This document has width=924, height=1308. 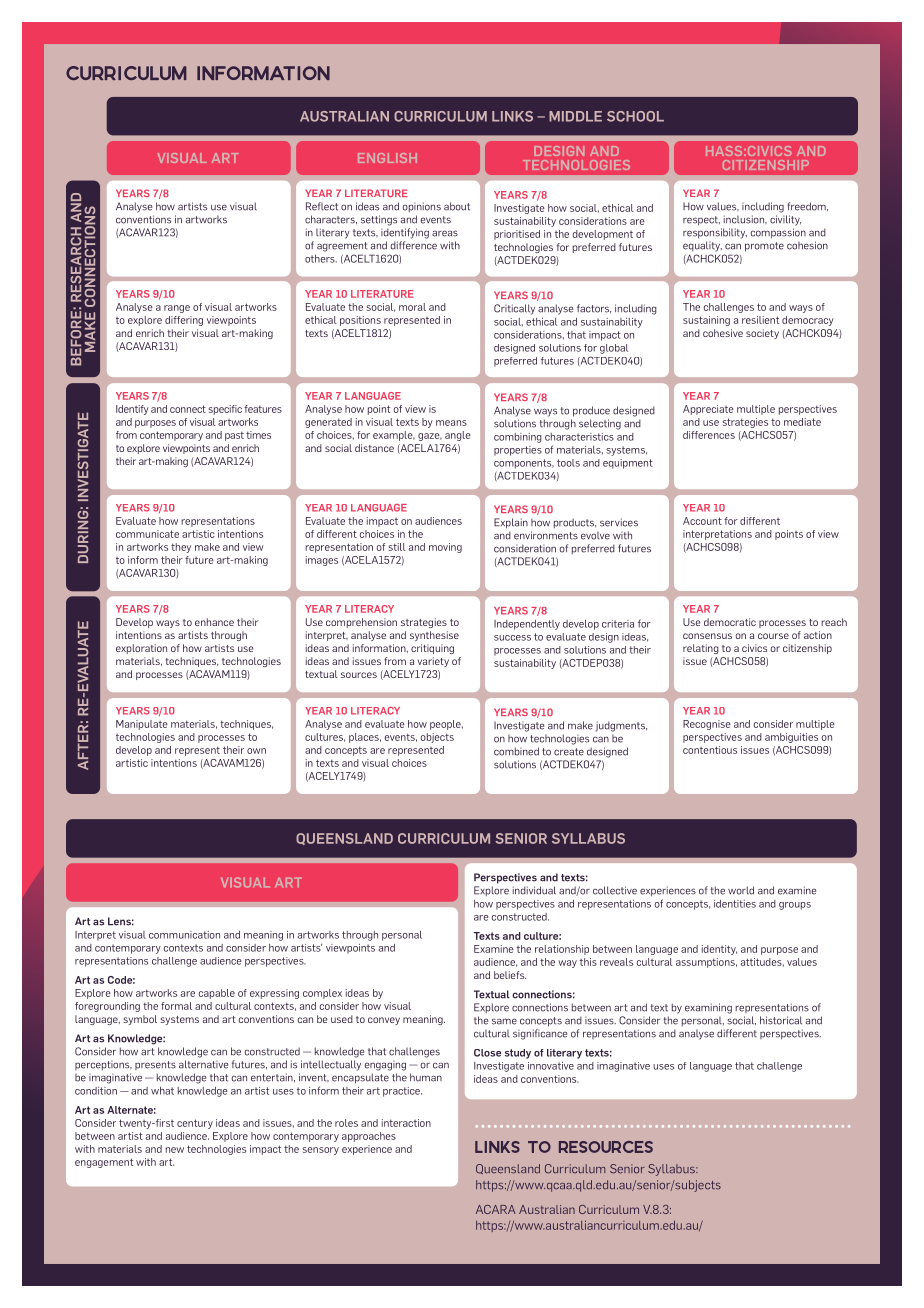 What do you see at coordinates (214, 622) in the document?
I see `enhance` at bounding box center [214, 622].
